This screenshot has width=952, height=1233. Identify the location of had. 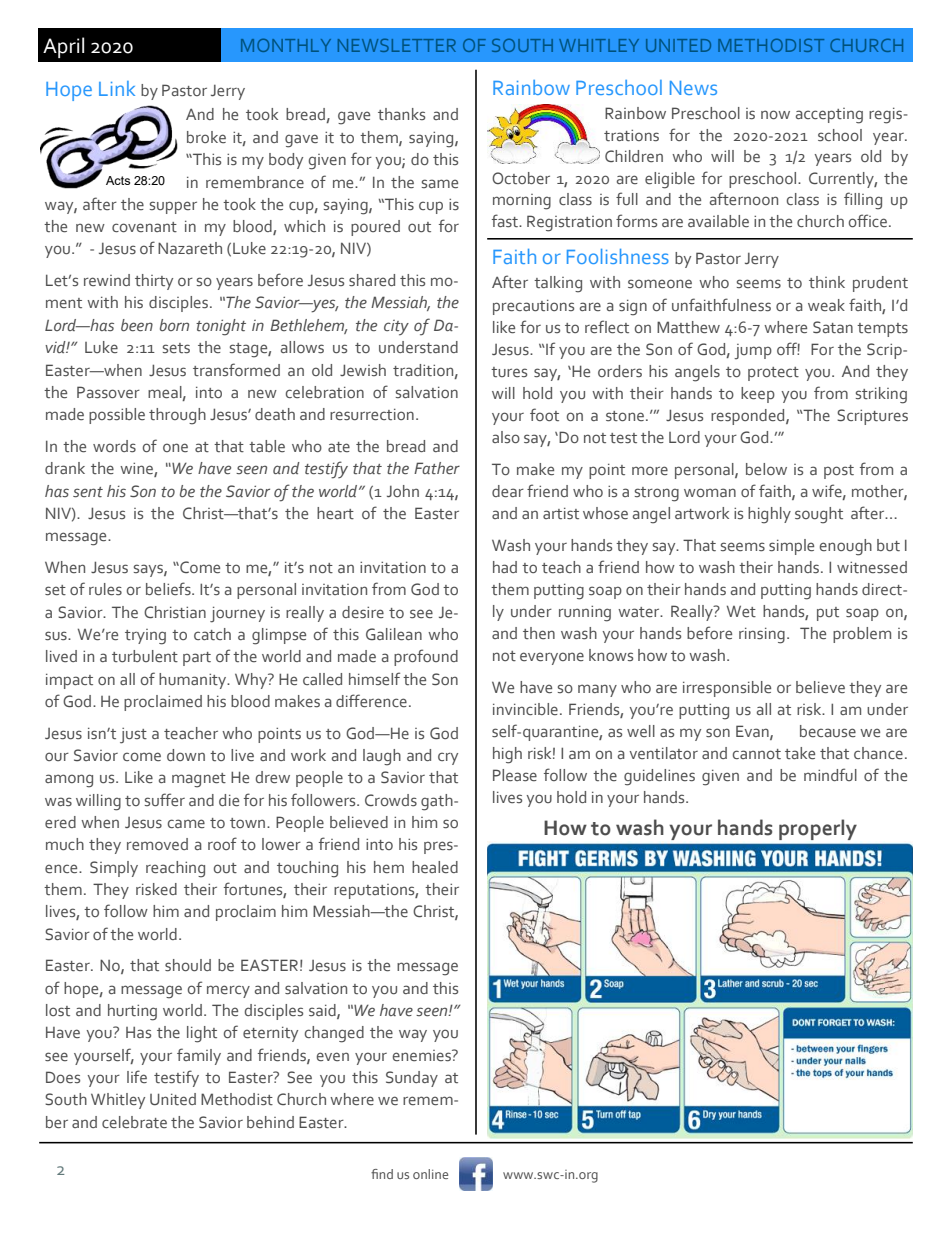
(505, 567).
